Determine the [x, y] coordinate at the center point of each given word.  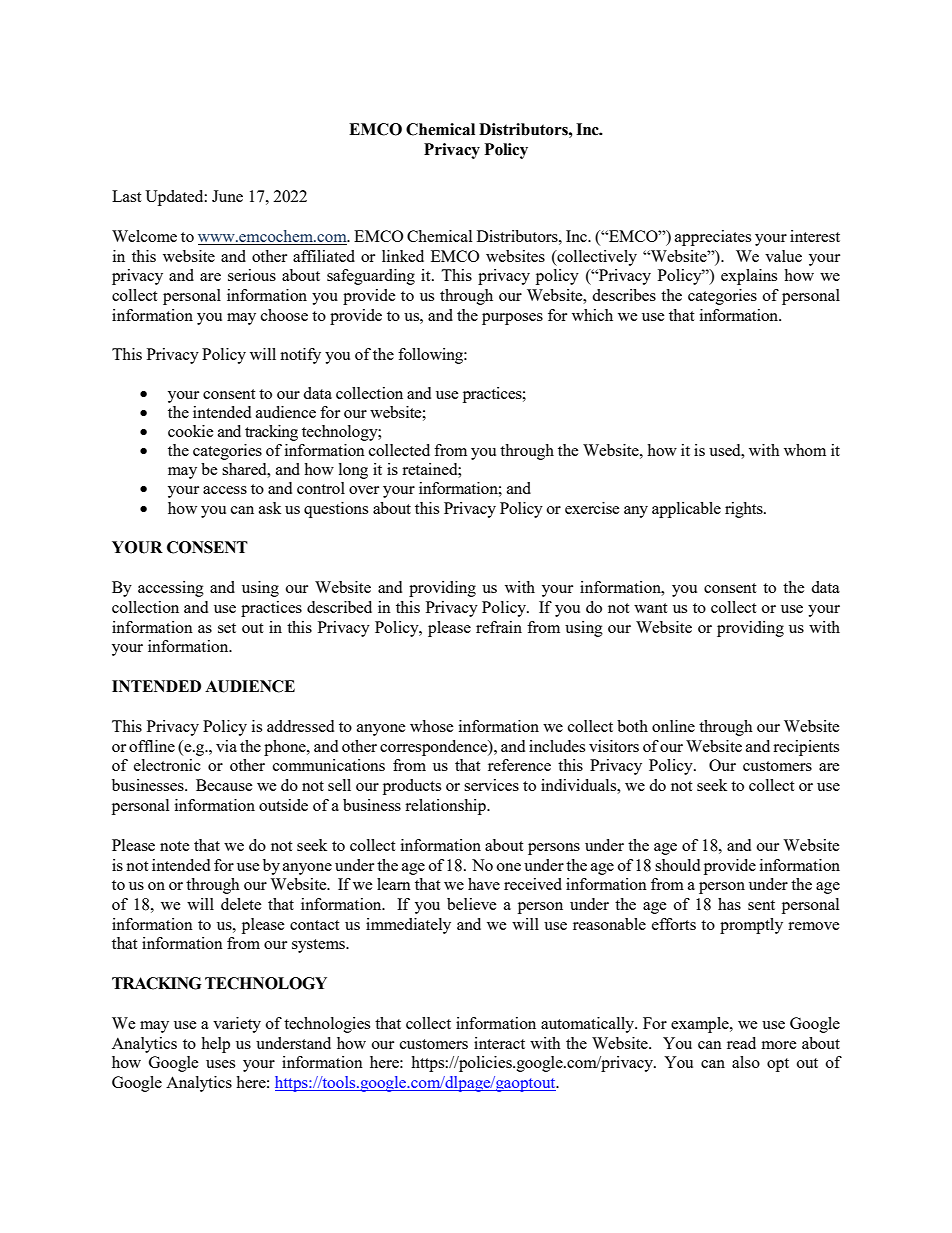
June [227, 196]
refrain [499, 627]
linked [403, 256]
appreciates [713, 238]
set [227, 628]
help [215, 1045]
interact [499, 1043]
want [650, 608]
